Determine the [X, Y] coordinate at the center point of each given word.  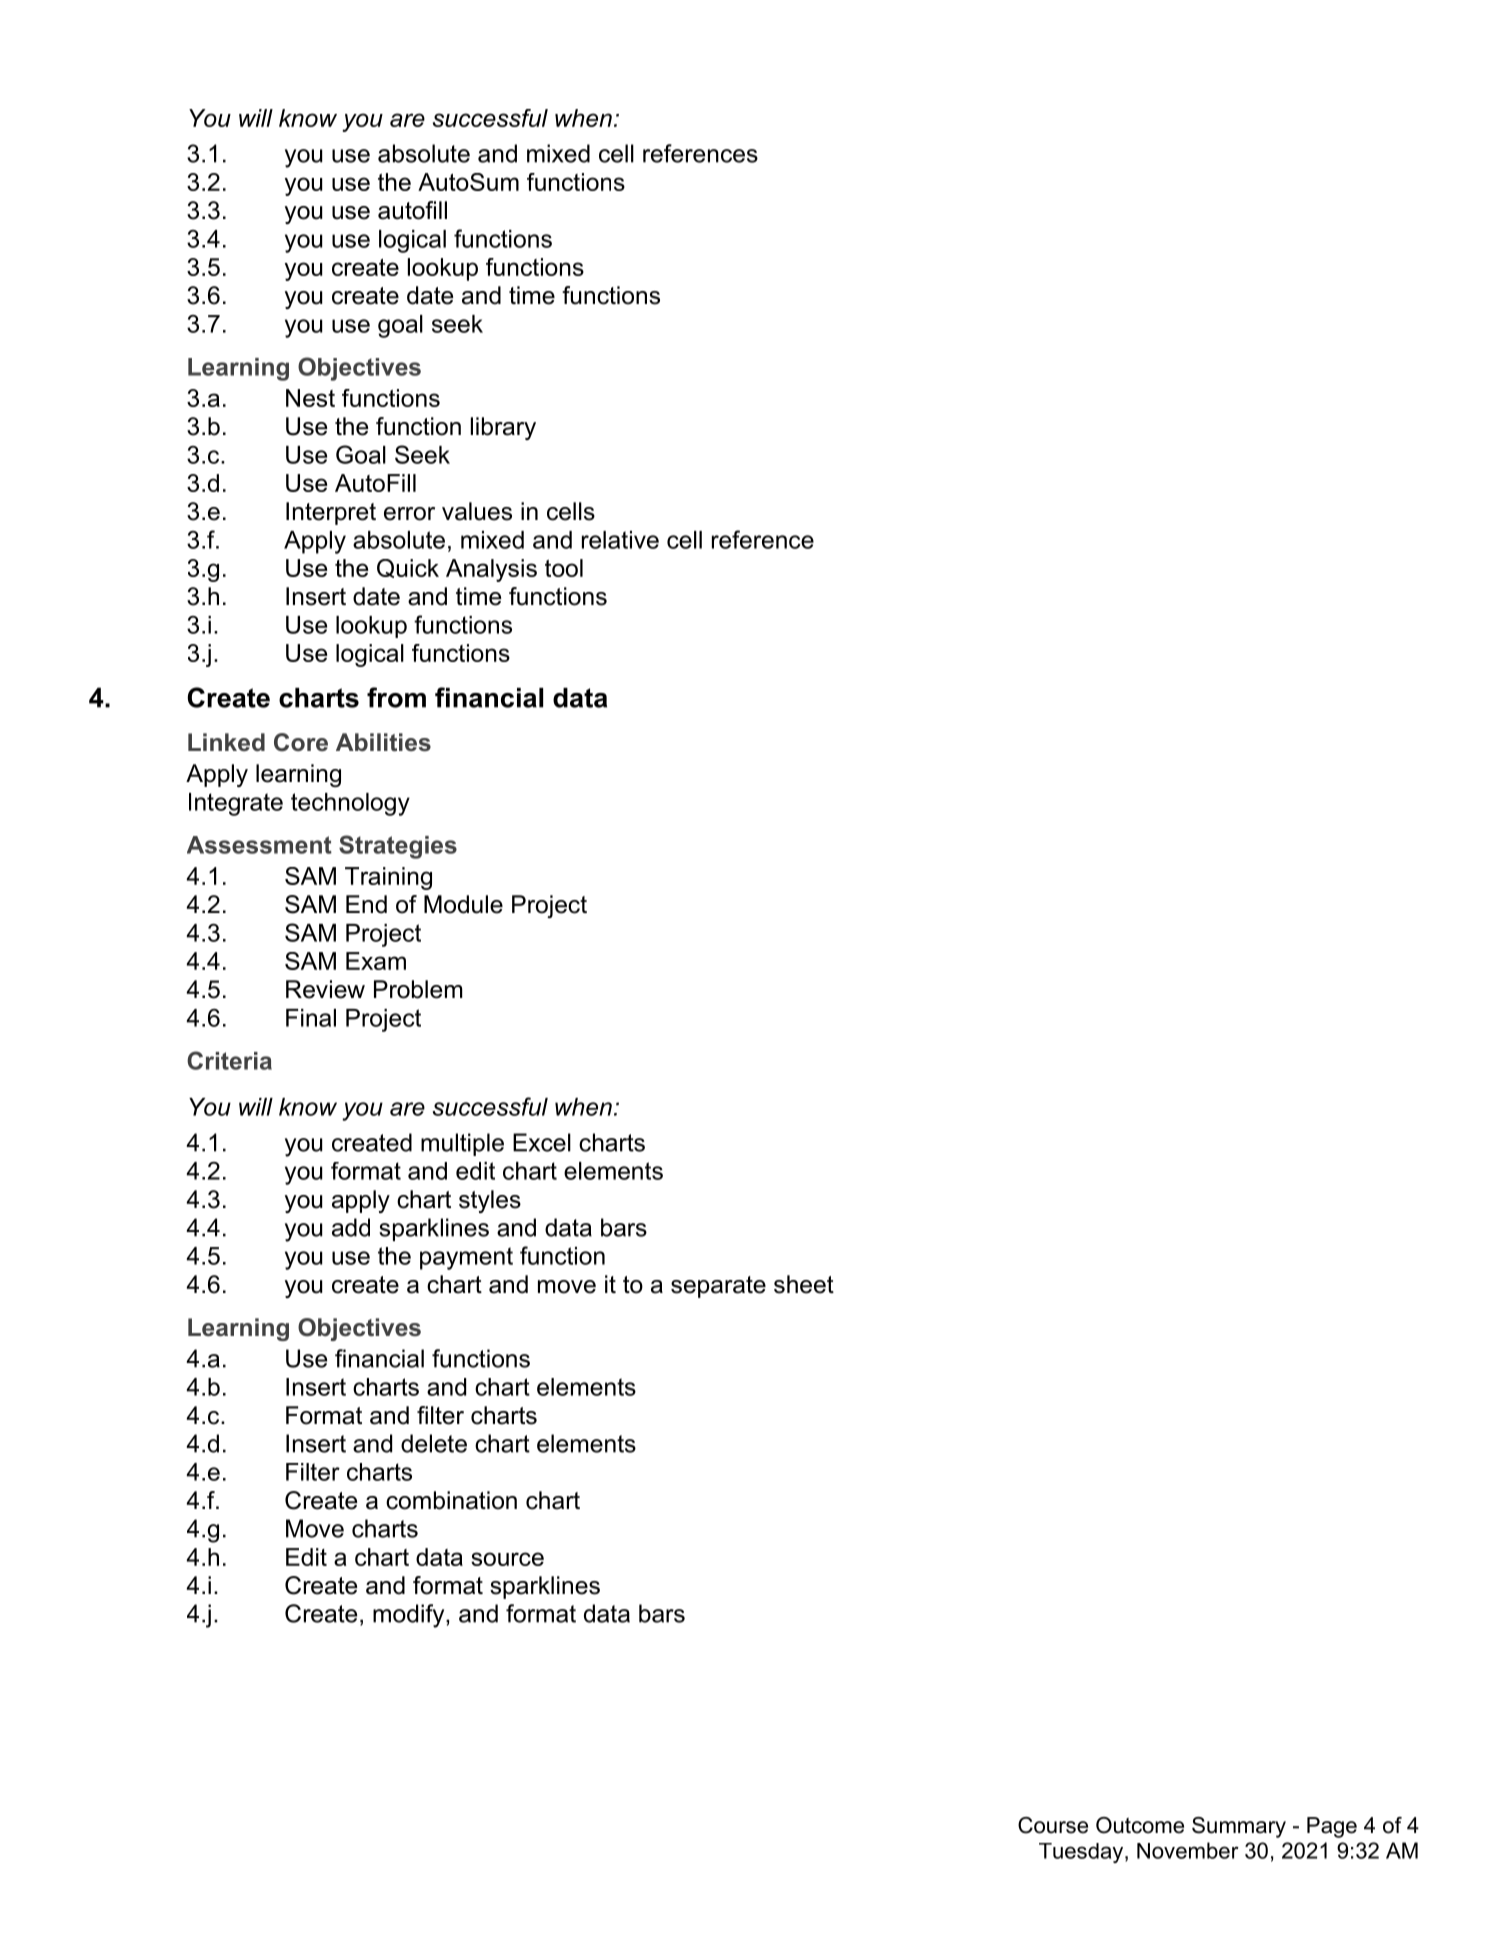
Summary [1239, 1827]
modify [410, 1616]
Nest [310, 398]
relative [620, 540]
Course [1053, 1825]
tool [564, 568]
